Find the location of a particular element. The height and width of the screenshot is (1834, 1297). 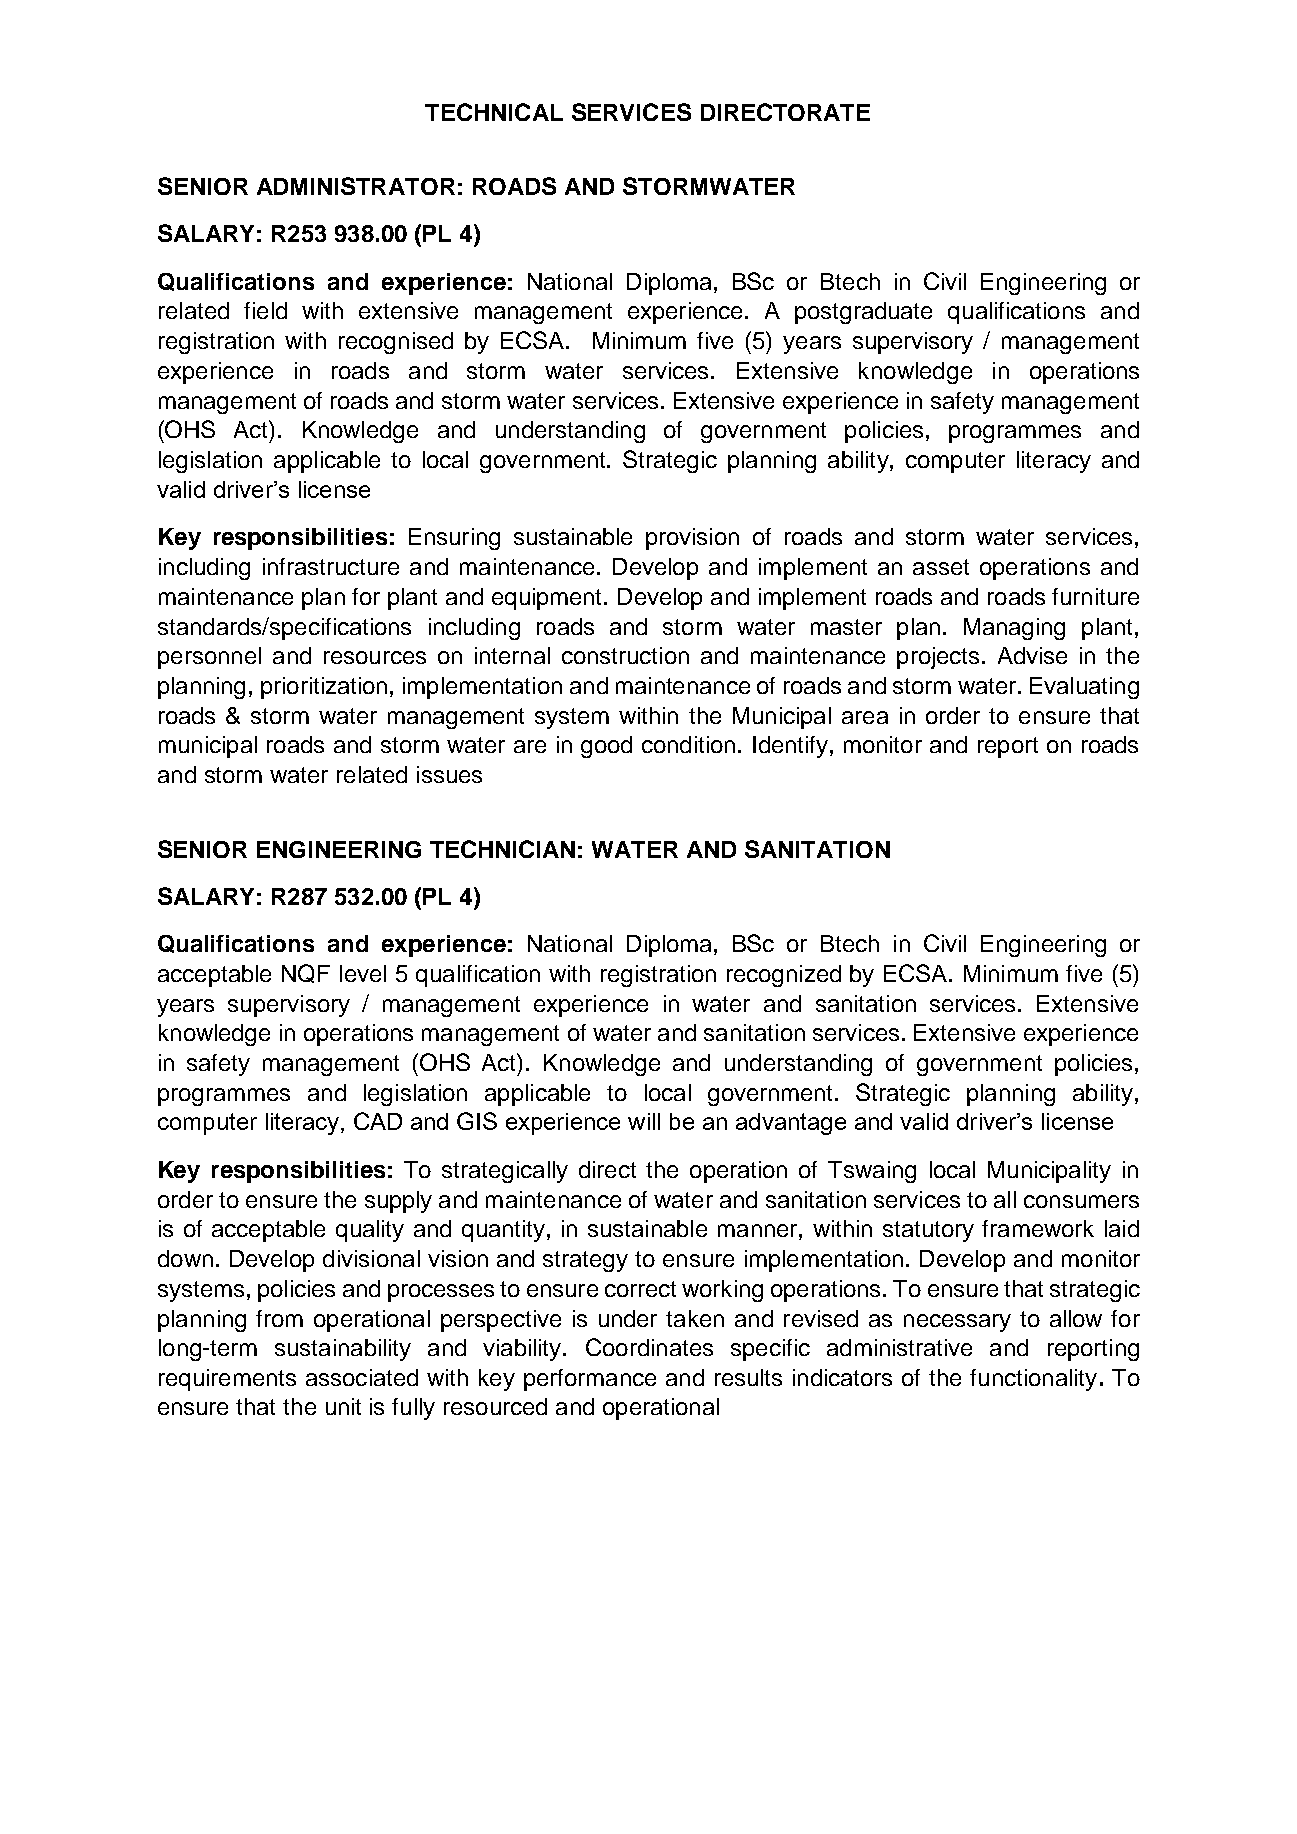

postgraduate is located at coordinates (863, 313).
